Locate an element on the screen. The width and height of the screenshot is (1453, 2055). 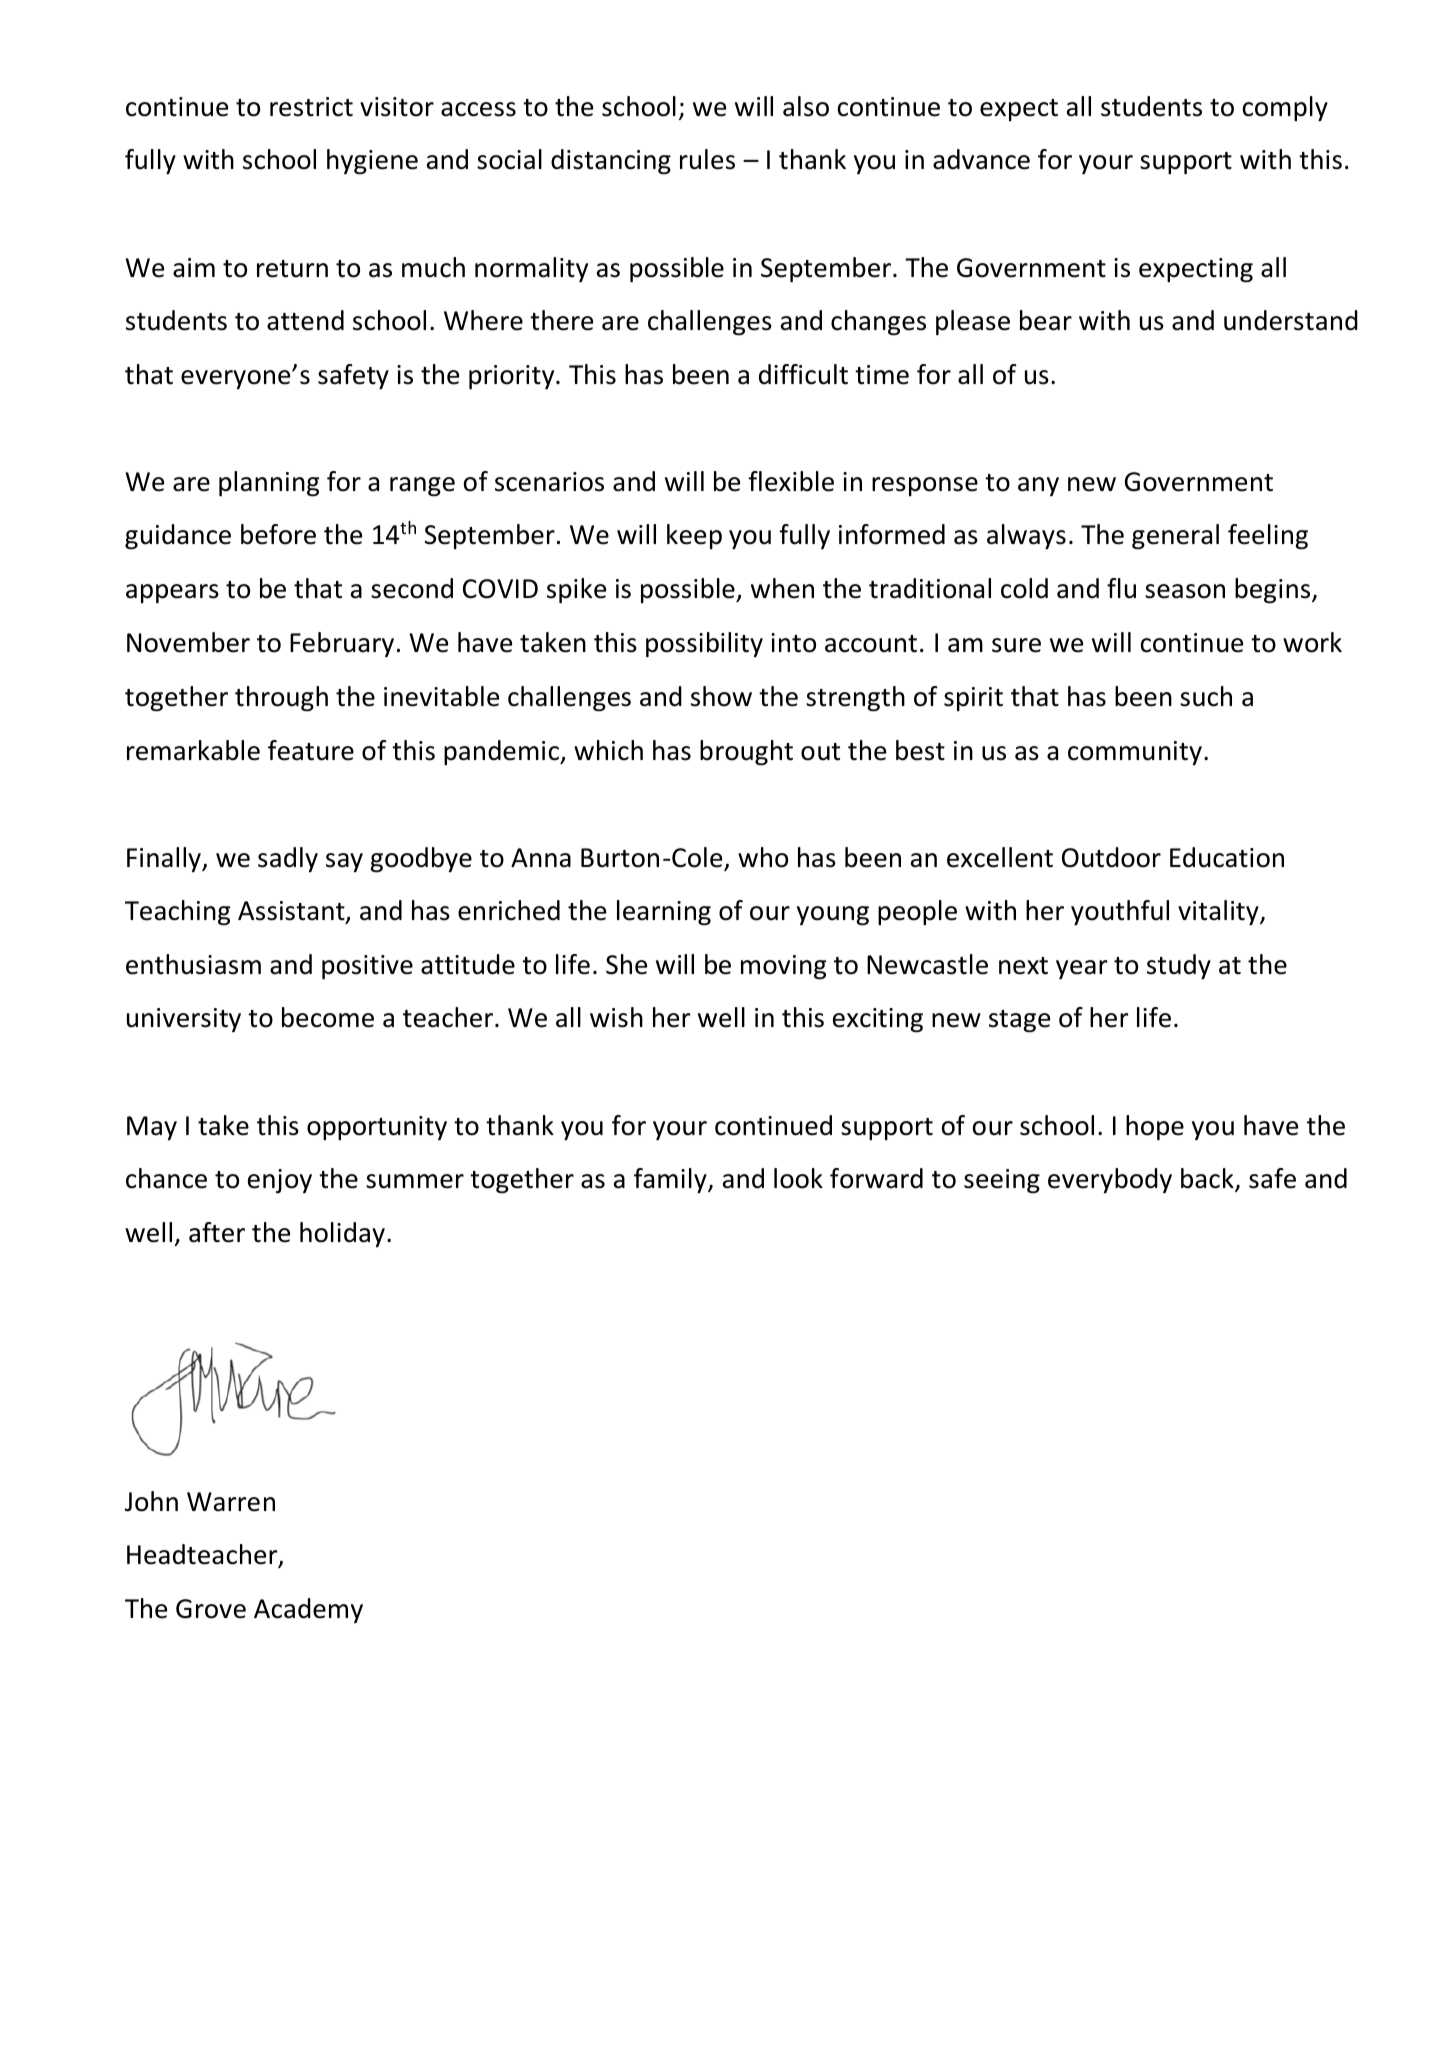
rules is located at coordinates (707, 159).
